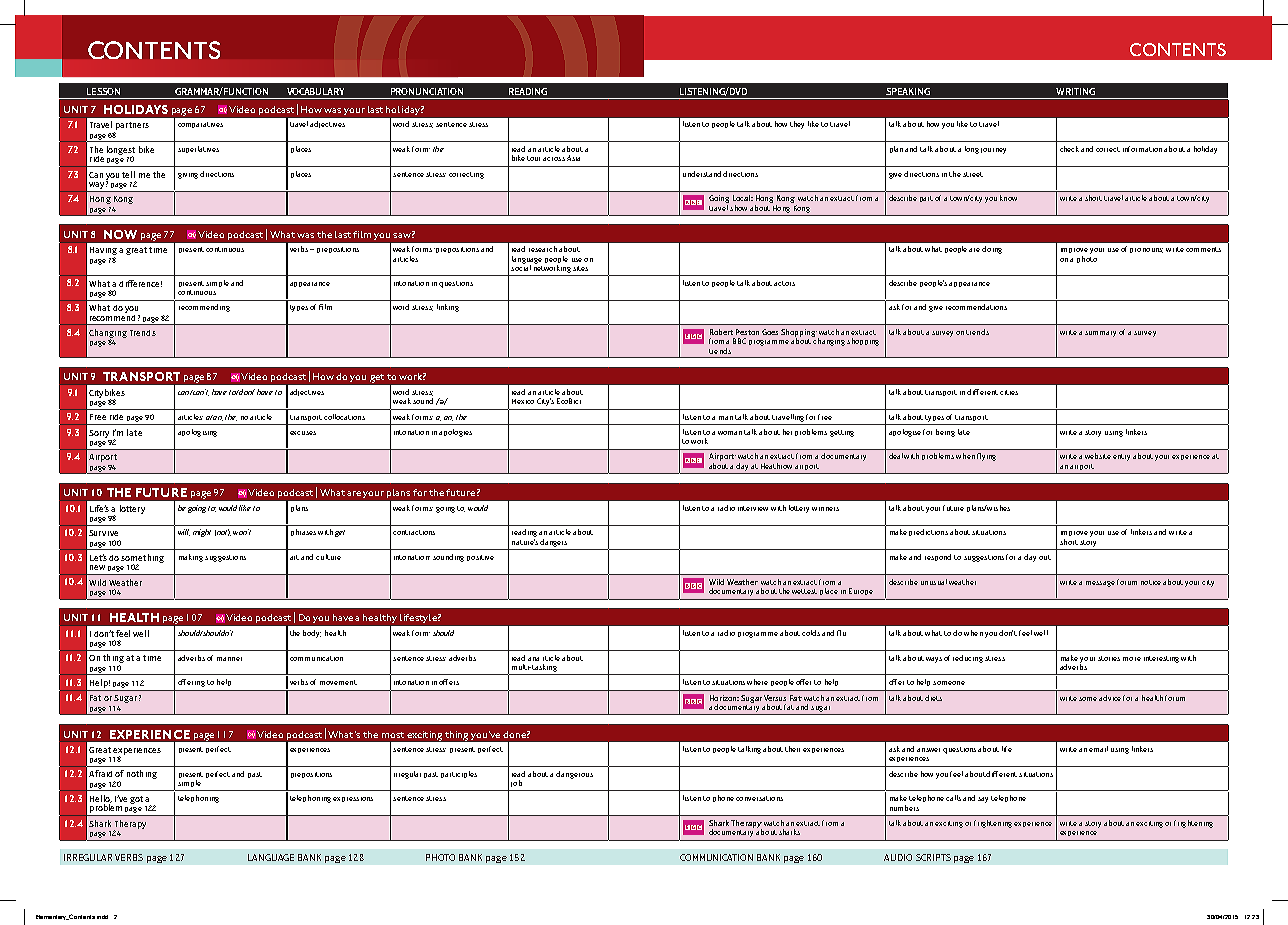 This screenshot has width=1288, height=925. What do you see at coordinates (200, 125) in the screenshot?
I see `comparatives` at bounding box center [200, 125].
